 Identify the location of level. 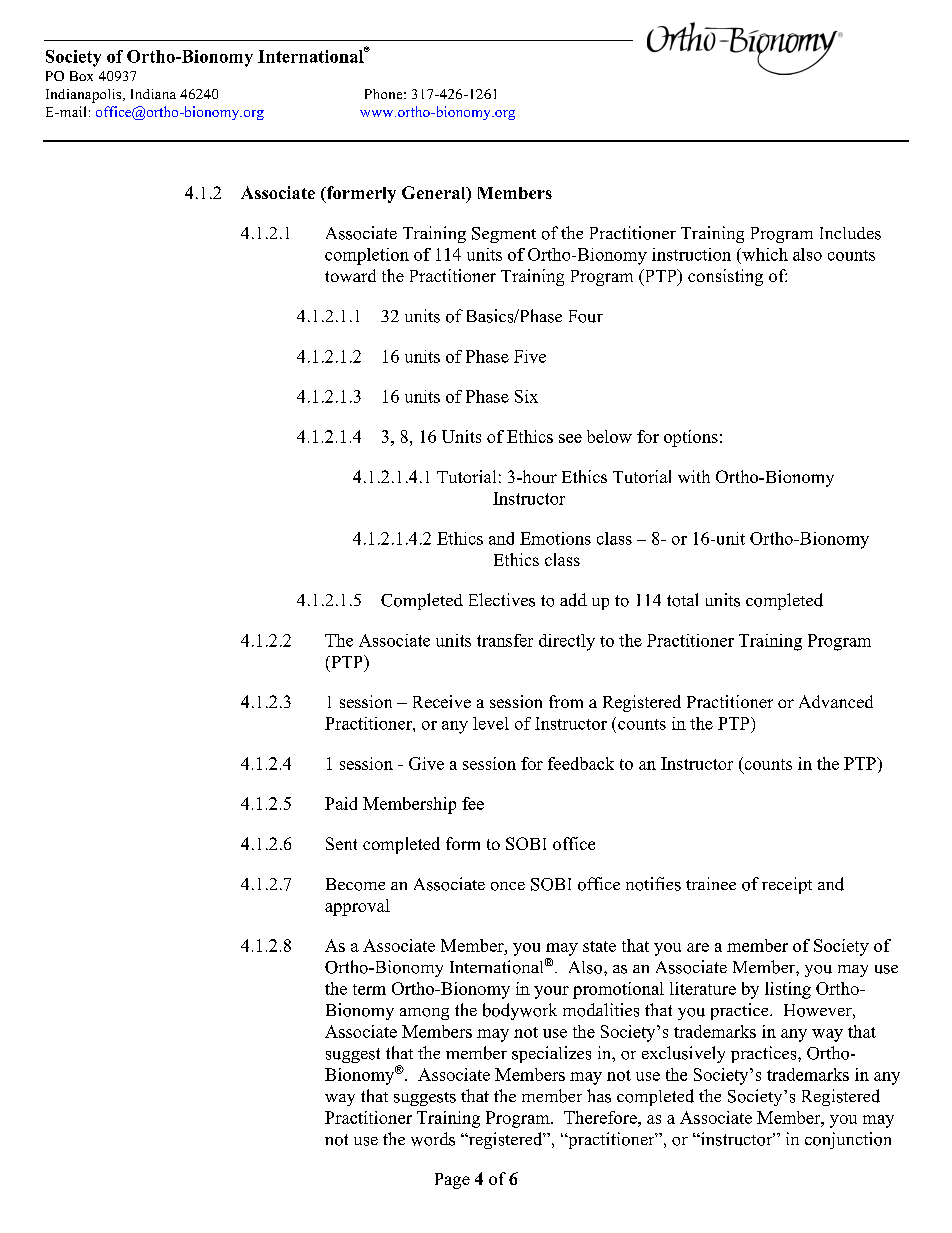
(491, 723).
